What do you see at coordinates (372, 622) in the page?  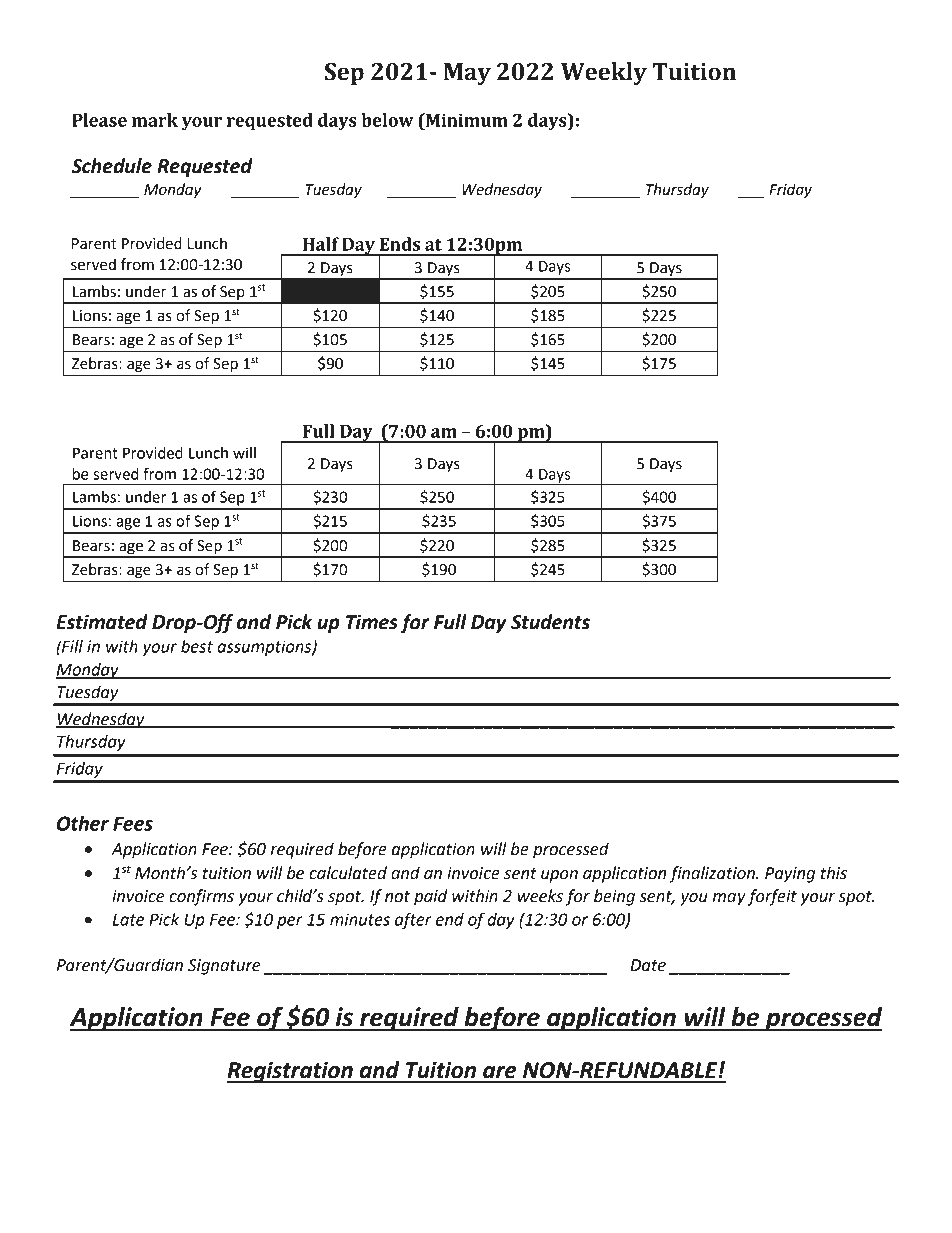 I see `Times` at bounding box center [372, 622].
